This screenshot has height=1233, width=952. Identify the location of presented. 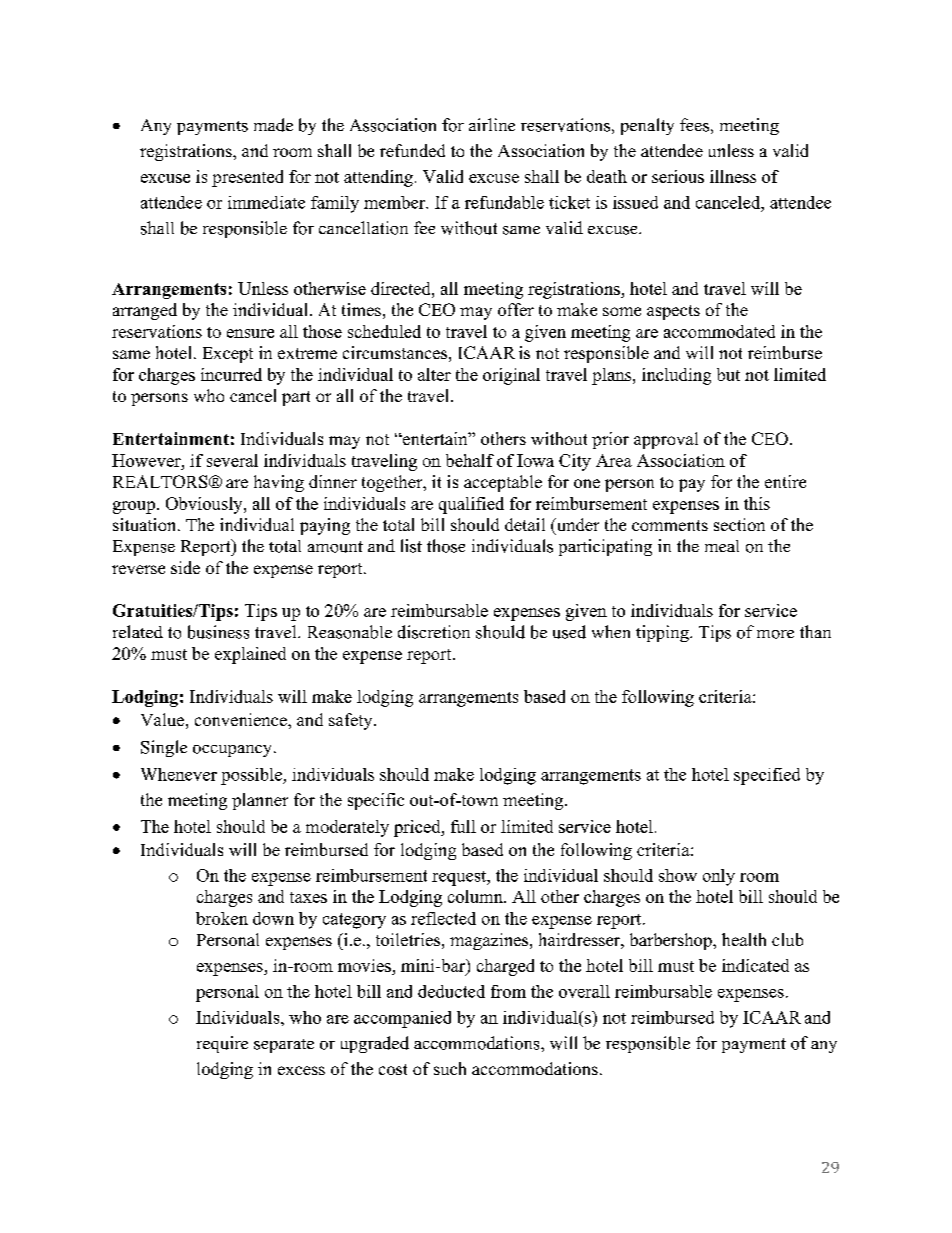
(247, 178).
